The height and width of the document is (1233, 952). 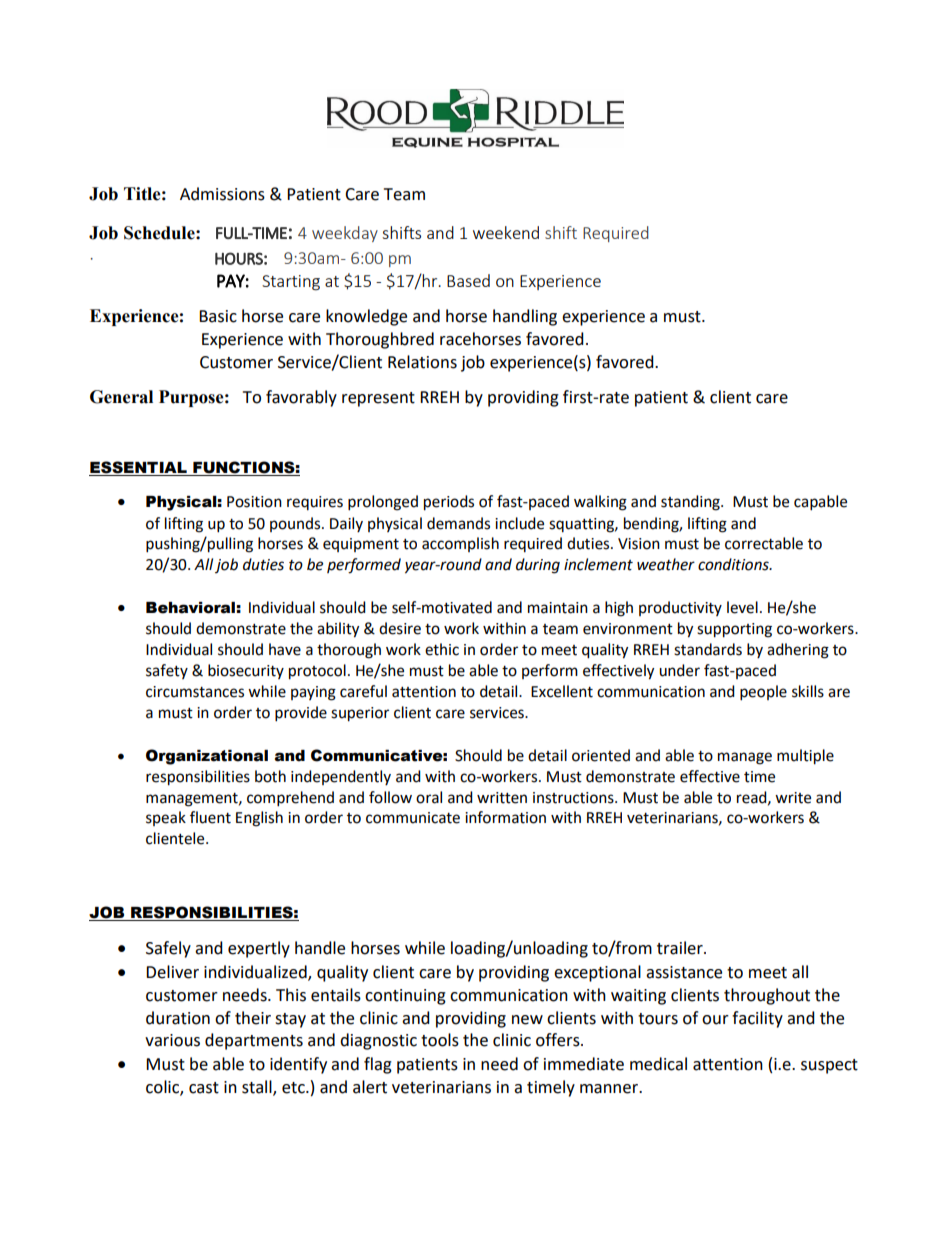 I want to click on cast, so click(x=204, y=1088).
